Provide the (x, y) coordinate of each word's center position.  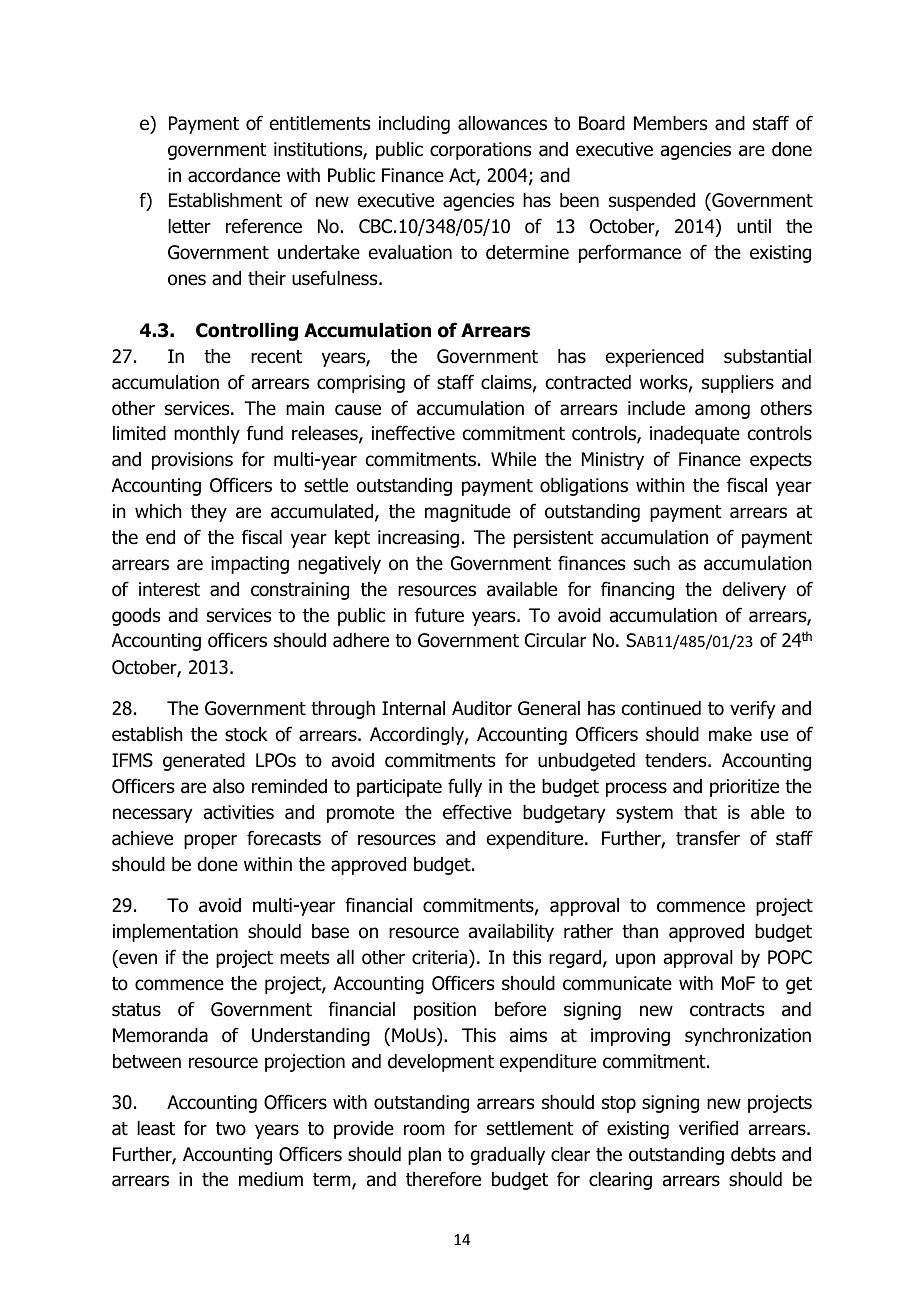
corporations (480, 151)
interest (169, 589)
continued (661, 708)
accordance (234, 175)
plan (424, 1156)
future (439, 615)
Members (670, 123)
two (231, 1129)
